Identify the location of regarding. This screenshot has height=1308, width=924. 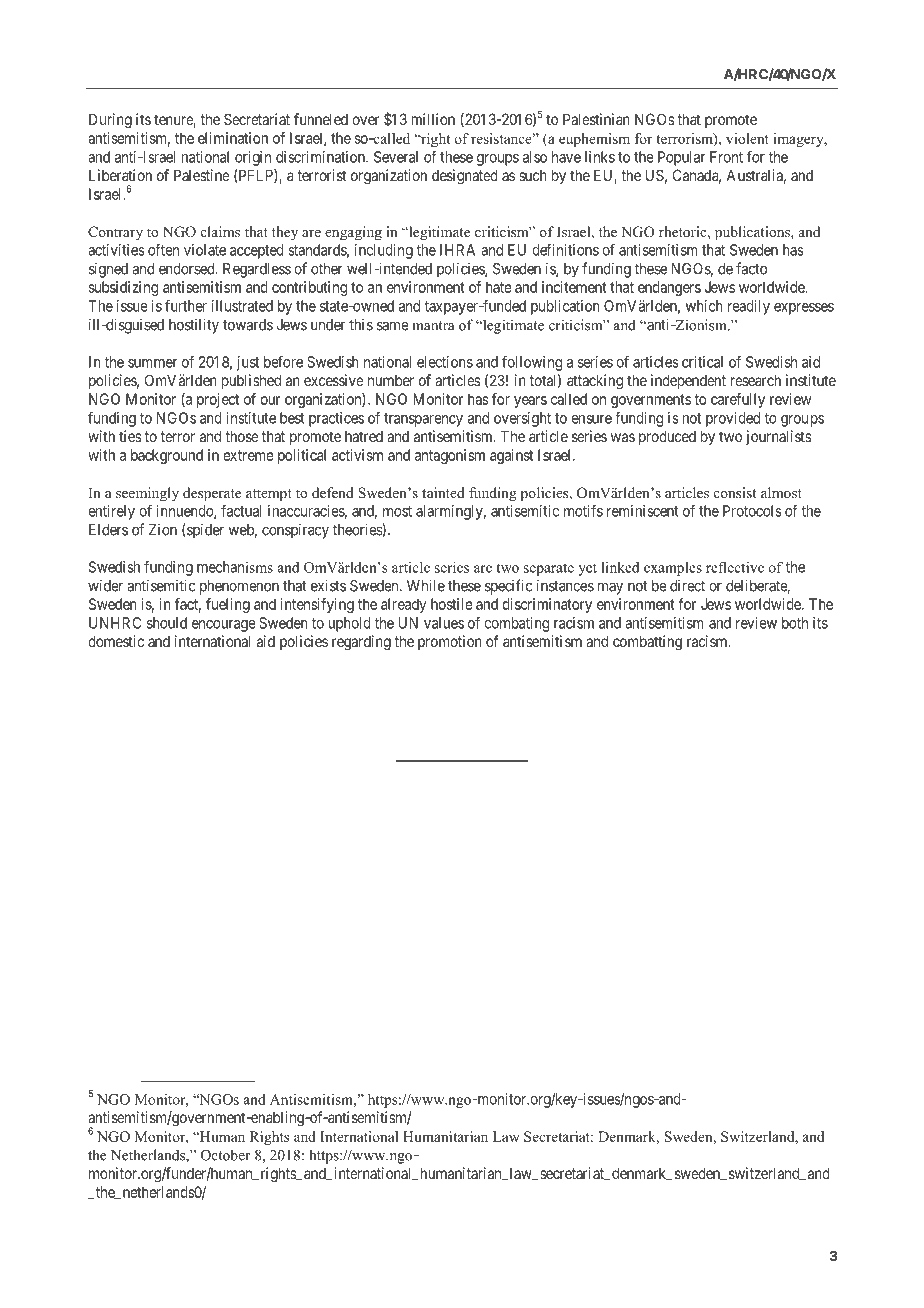
(361, 643).
